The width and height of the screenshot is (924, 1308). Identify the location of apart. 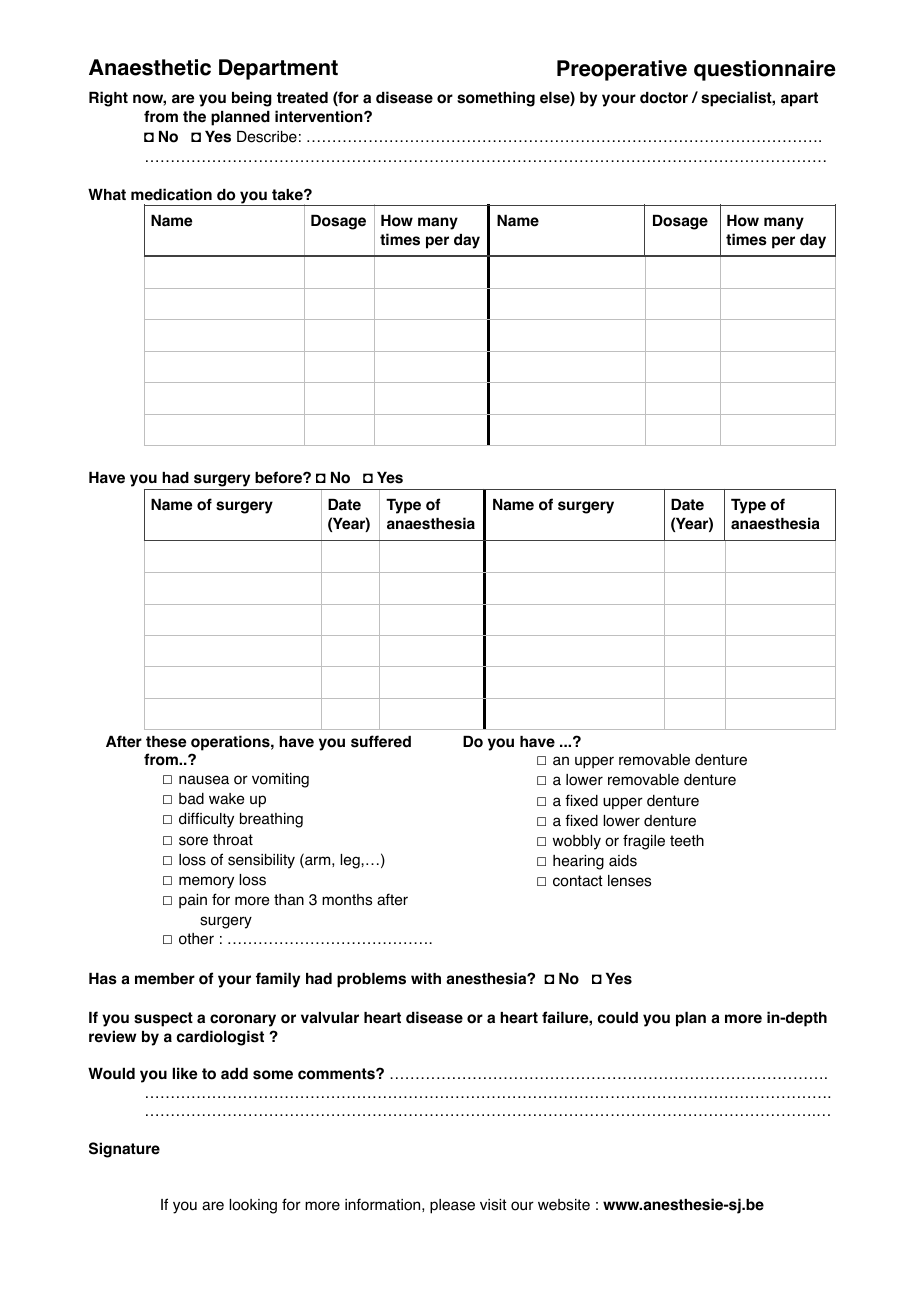
(799, 99).
